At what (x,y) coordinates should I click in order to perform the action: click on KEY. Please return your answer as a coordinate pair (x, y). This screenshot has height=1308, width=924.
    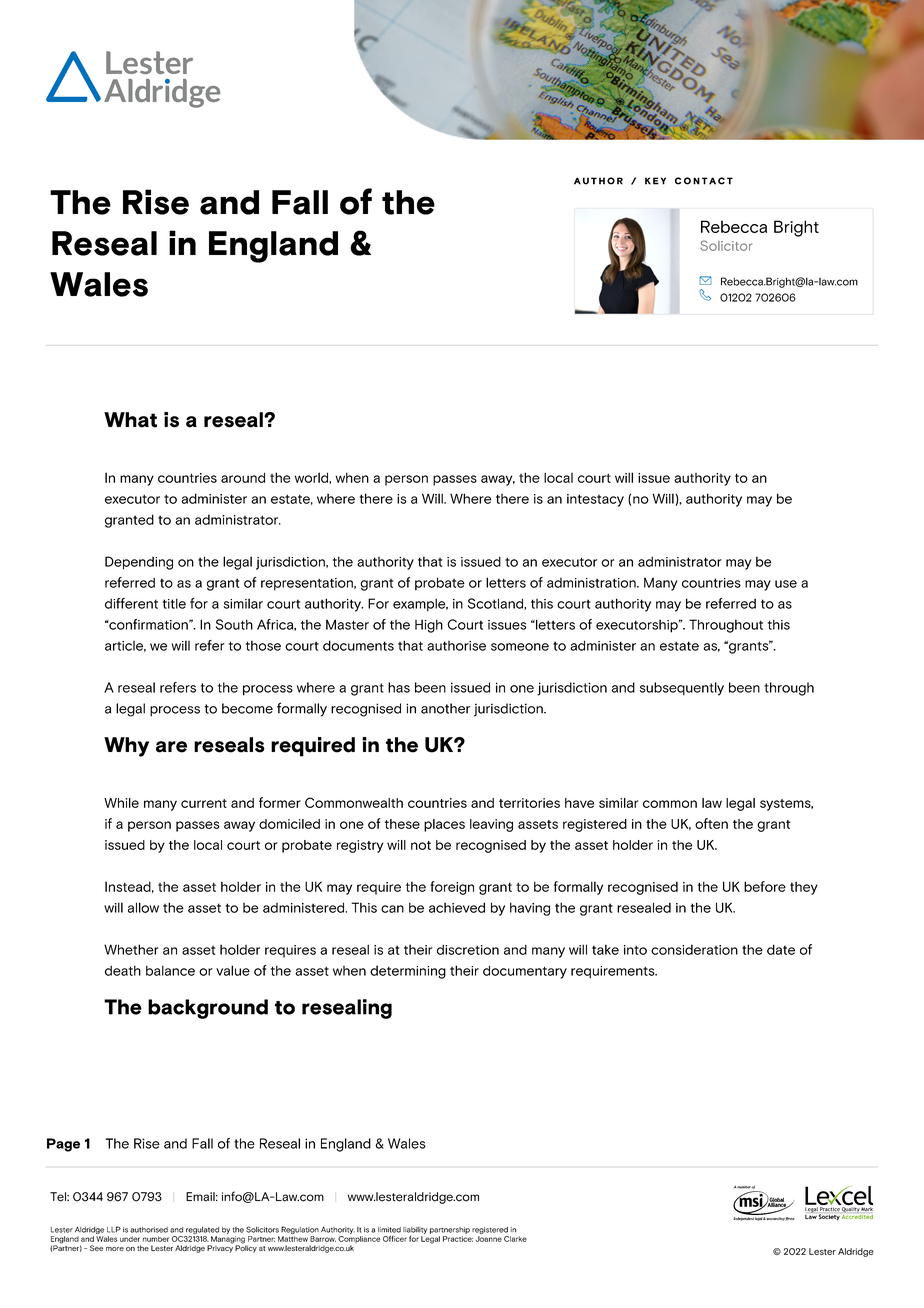
    Looking at the image, I should click on (655, 181).
